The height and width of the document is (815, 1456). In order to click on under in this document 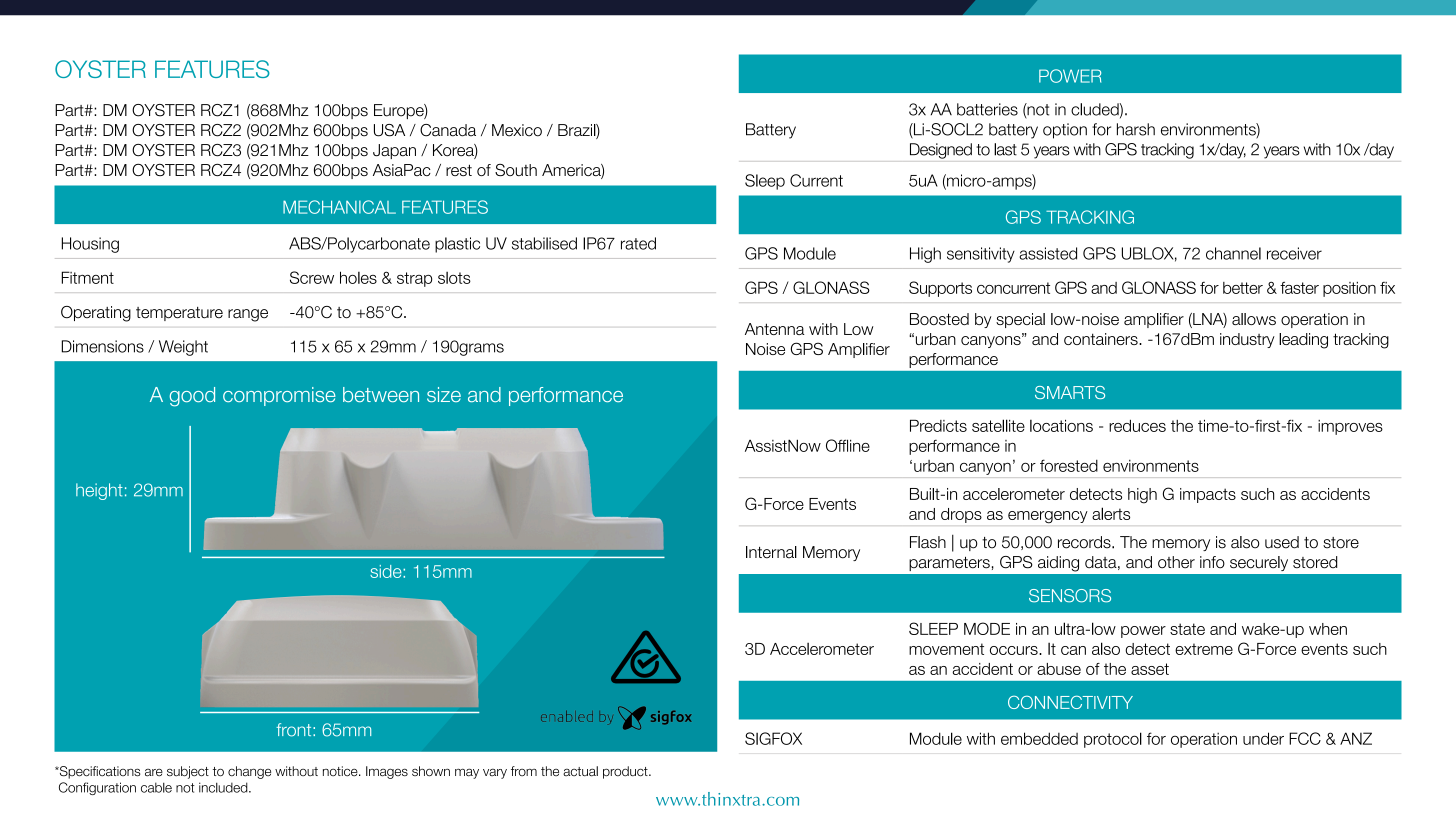, I will do `click(1263, 738)`.
